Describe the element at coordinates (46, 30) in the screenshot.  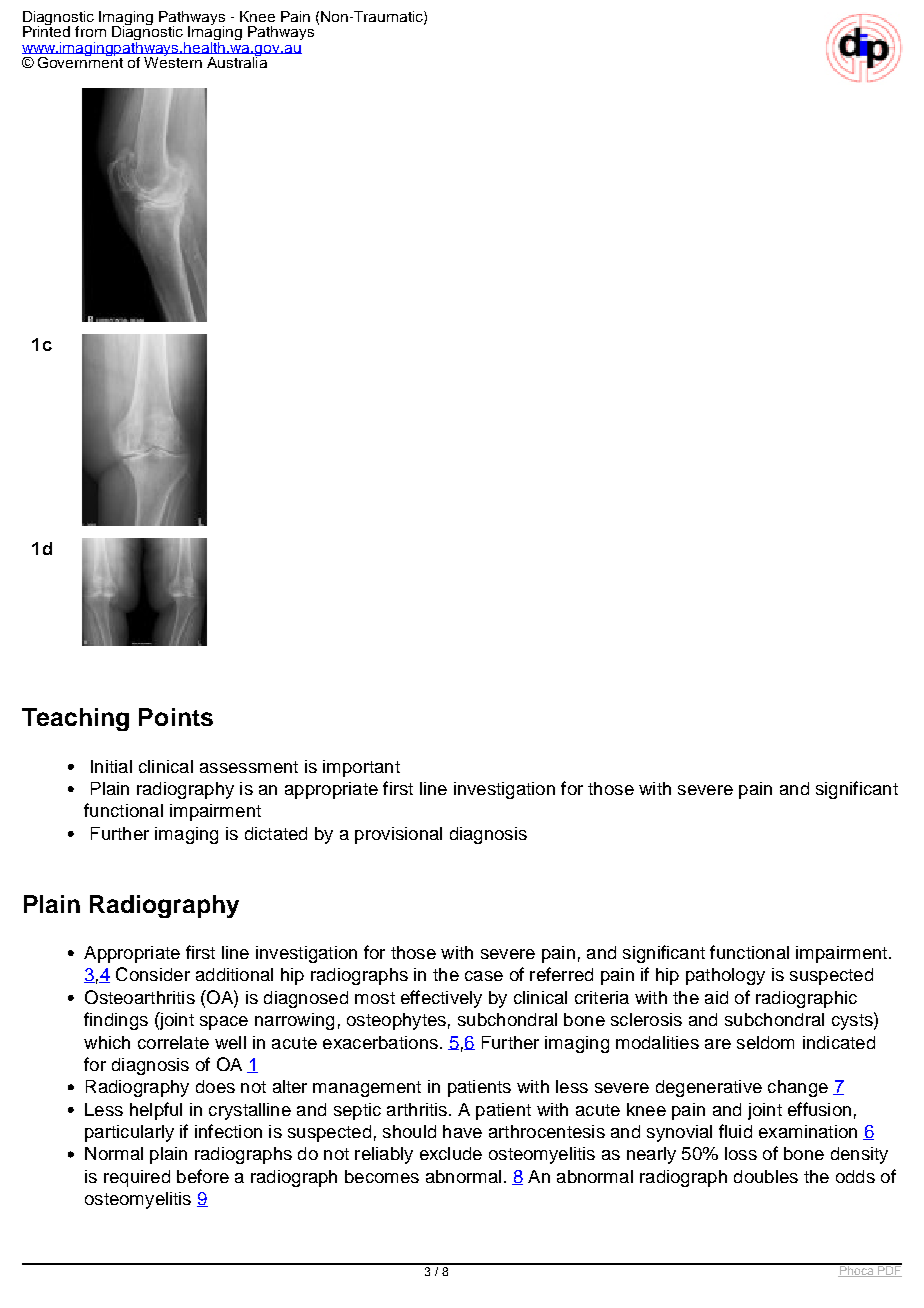
I see `Printed` at that location.
